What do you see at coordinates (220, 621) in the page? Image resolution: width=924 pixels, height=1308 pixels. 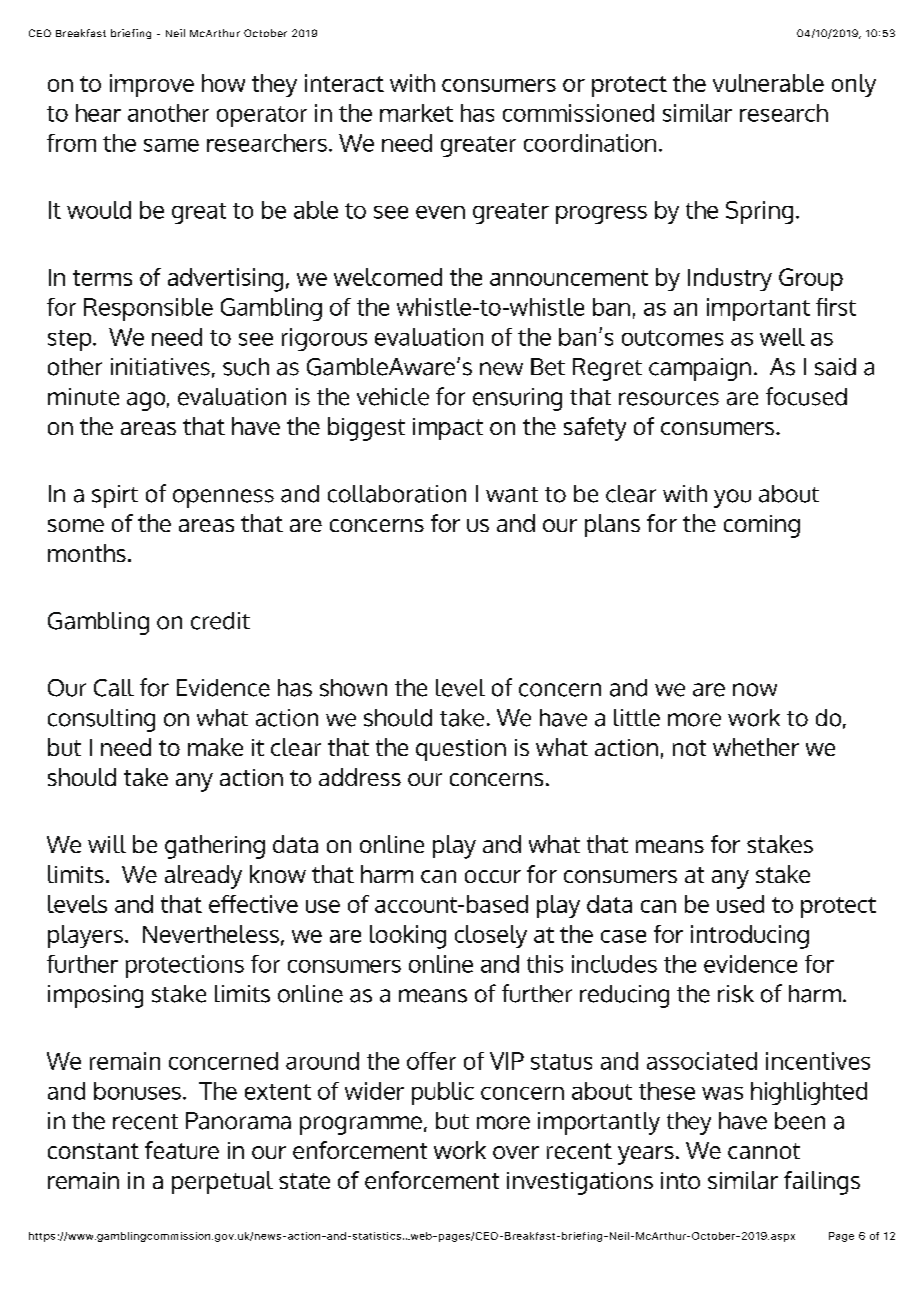 I see `credit` at bounding box center [220, 621].
